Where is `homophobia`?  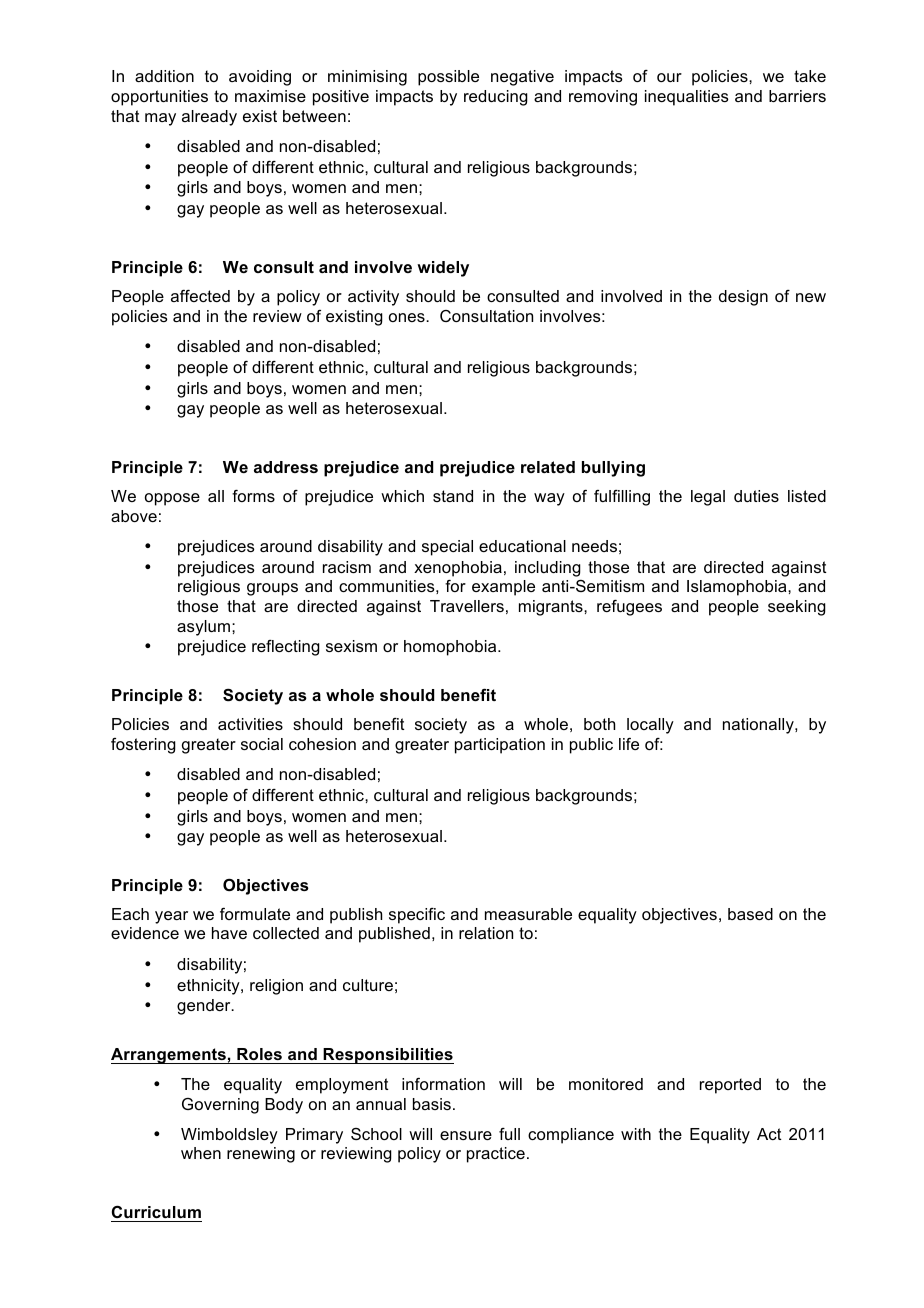 homophobia is located at coordinates (451, 648).
